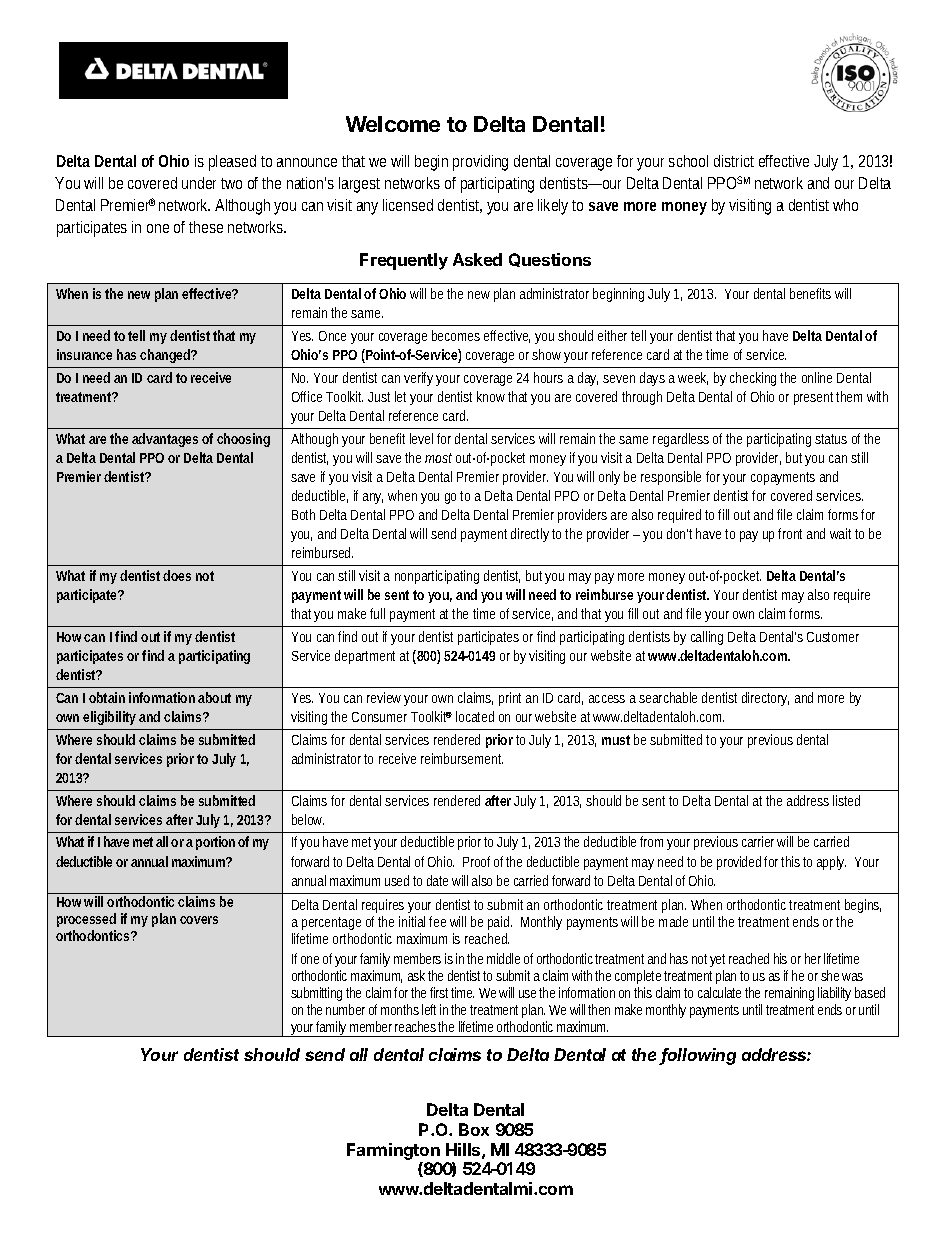 This image has width=952, height=1233. What do you see at coordinates (510, 699) in the image?
I see `print` at bounding box center [510, 699].
